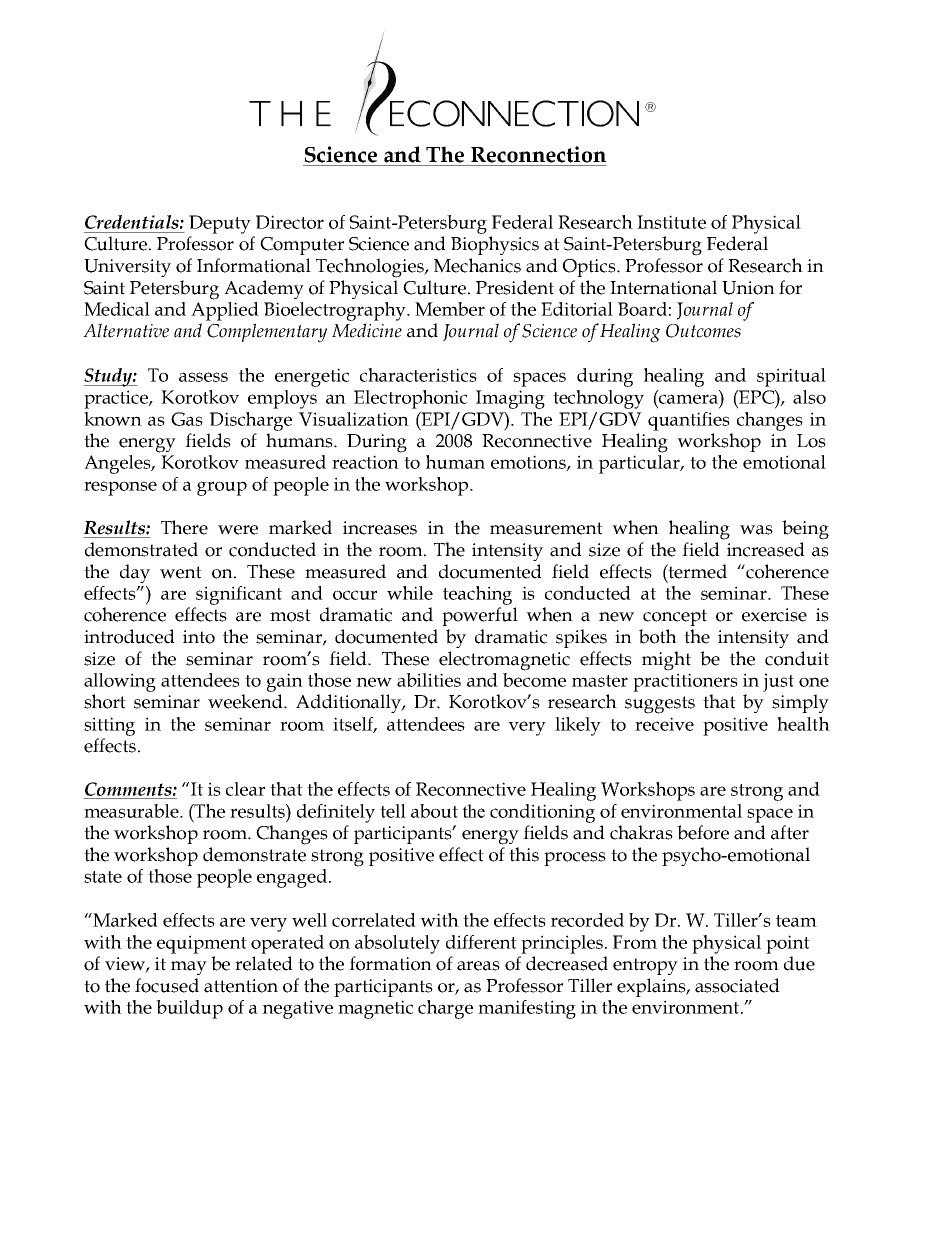  I want to click on Reconnection, so click(538, 154).
